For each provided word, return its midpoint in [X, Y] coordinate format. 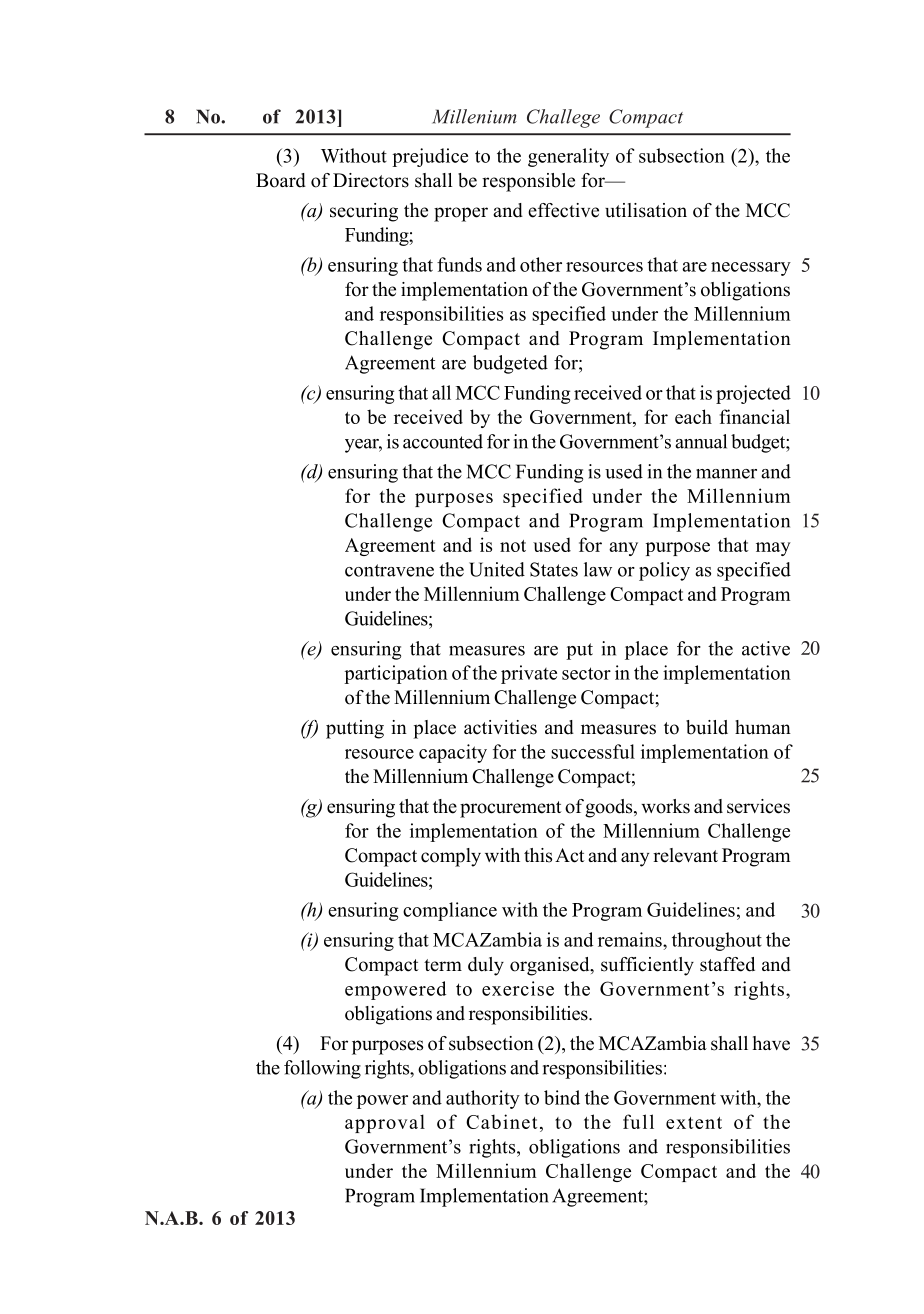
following [322, 1069]
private [529, 674]
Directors [371, 180]
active [766, 648]
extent [694, 1123]
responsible [528, 182]
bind [562, 1097]
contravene [389, 570]
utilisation [646, 210]
